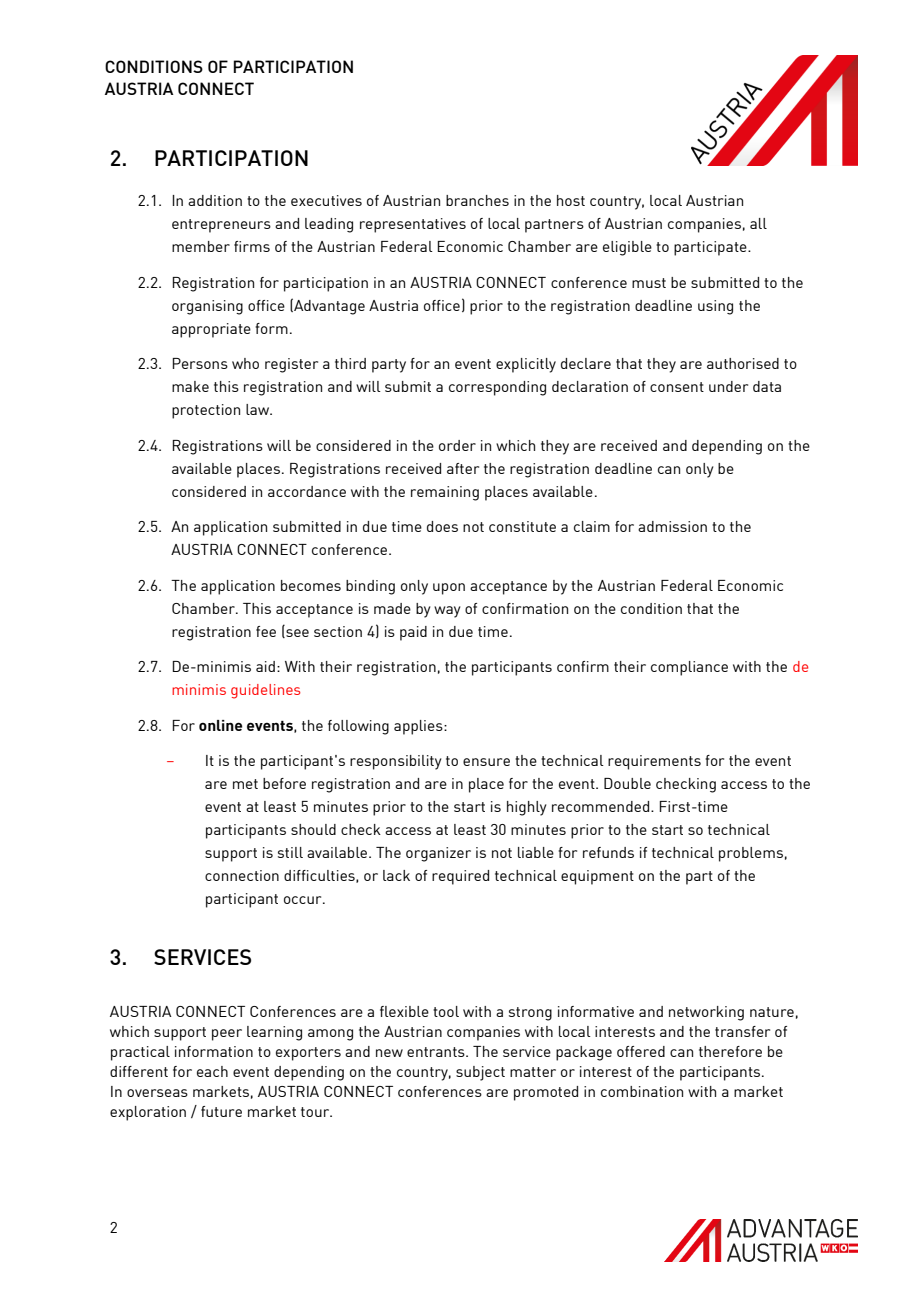 This page has height=1308, width=924. I want to click on representatives, so click(413, 225).
